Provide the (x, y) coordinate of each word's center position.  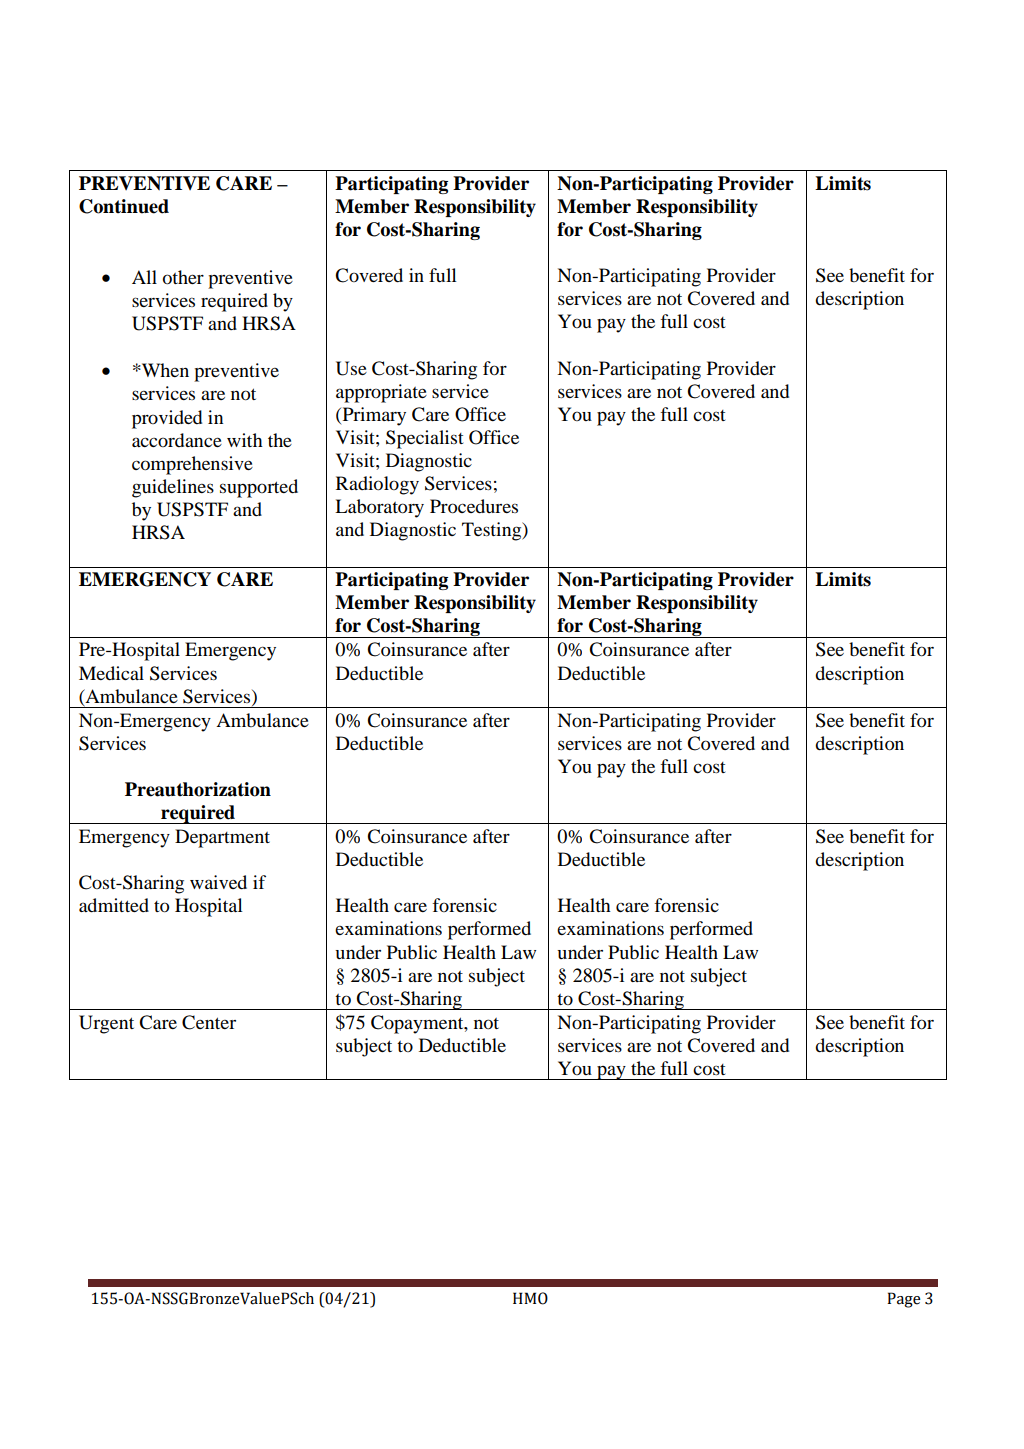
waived (218, 882)
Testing (493, 531)
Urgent (106, 1024)
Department (222, 838)
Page (904, 1300)
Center (209, 1022)
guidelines (173, 488)
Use (351, 368)
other (183, 277)
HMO (530, 1298)
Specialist (425, 439)
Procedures (474, 506)
